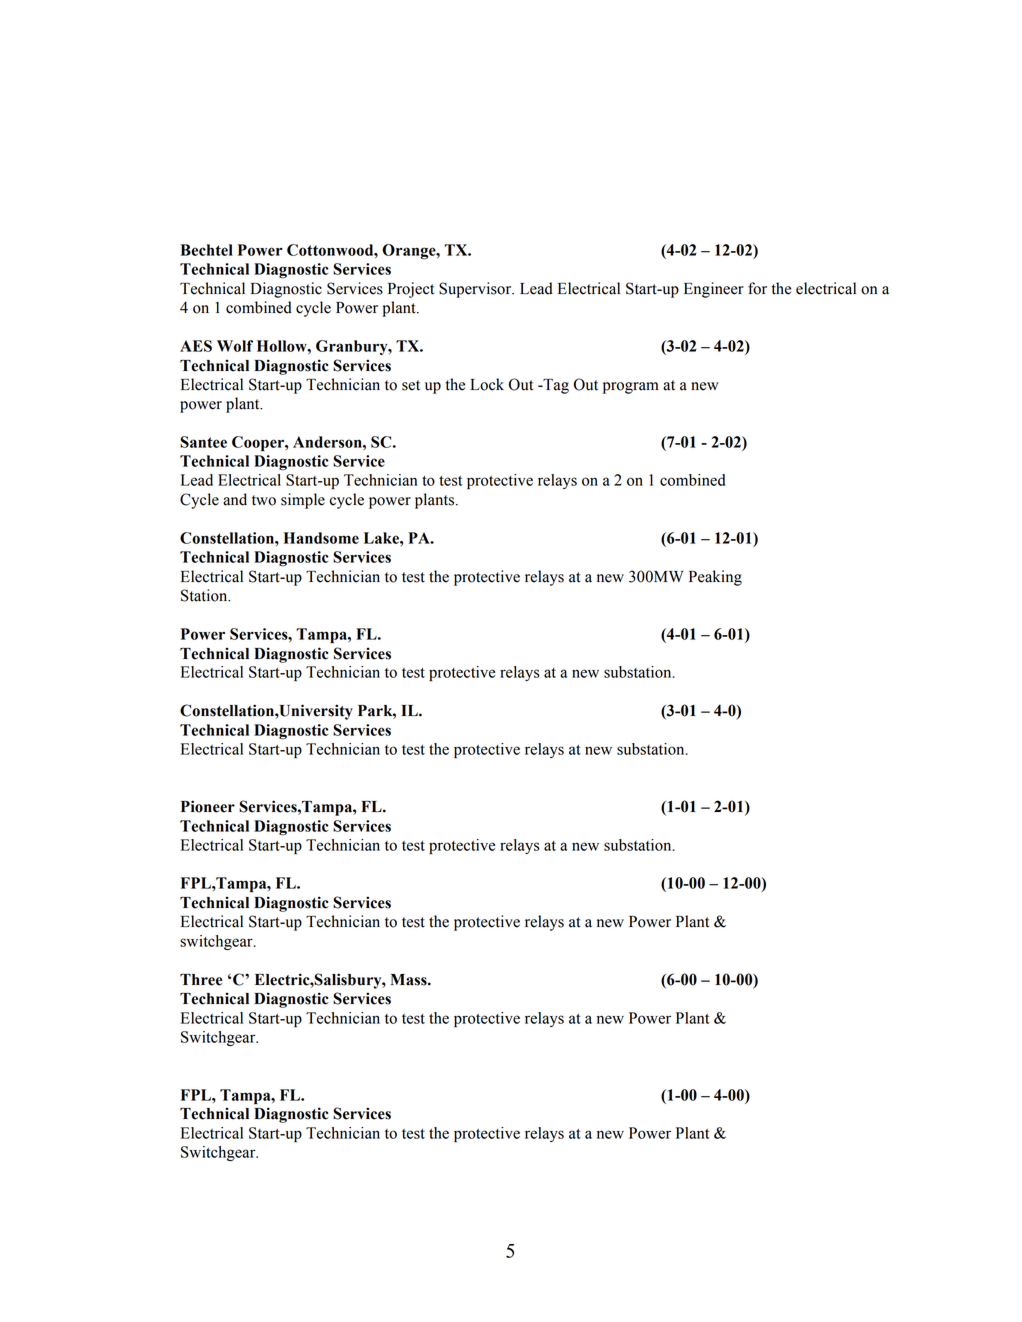  What do you see at coordinates (321, 538) in the image?
I see `Handsome` at bounding box center [321, 538].
